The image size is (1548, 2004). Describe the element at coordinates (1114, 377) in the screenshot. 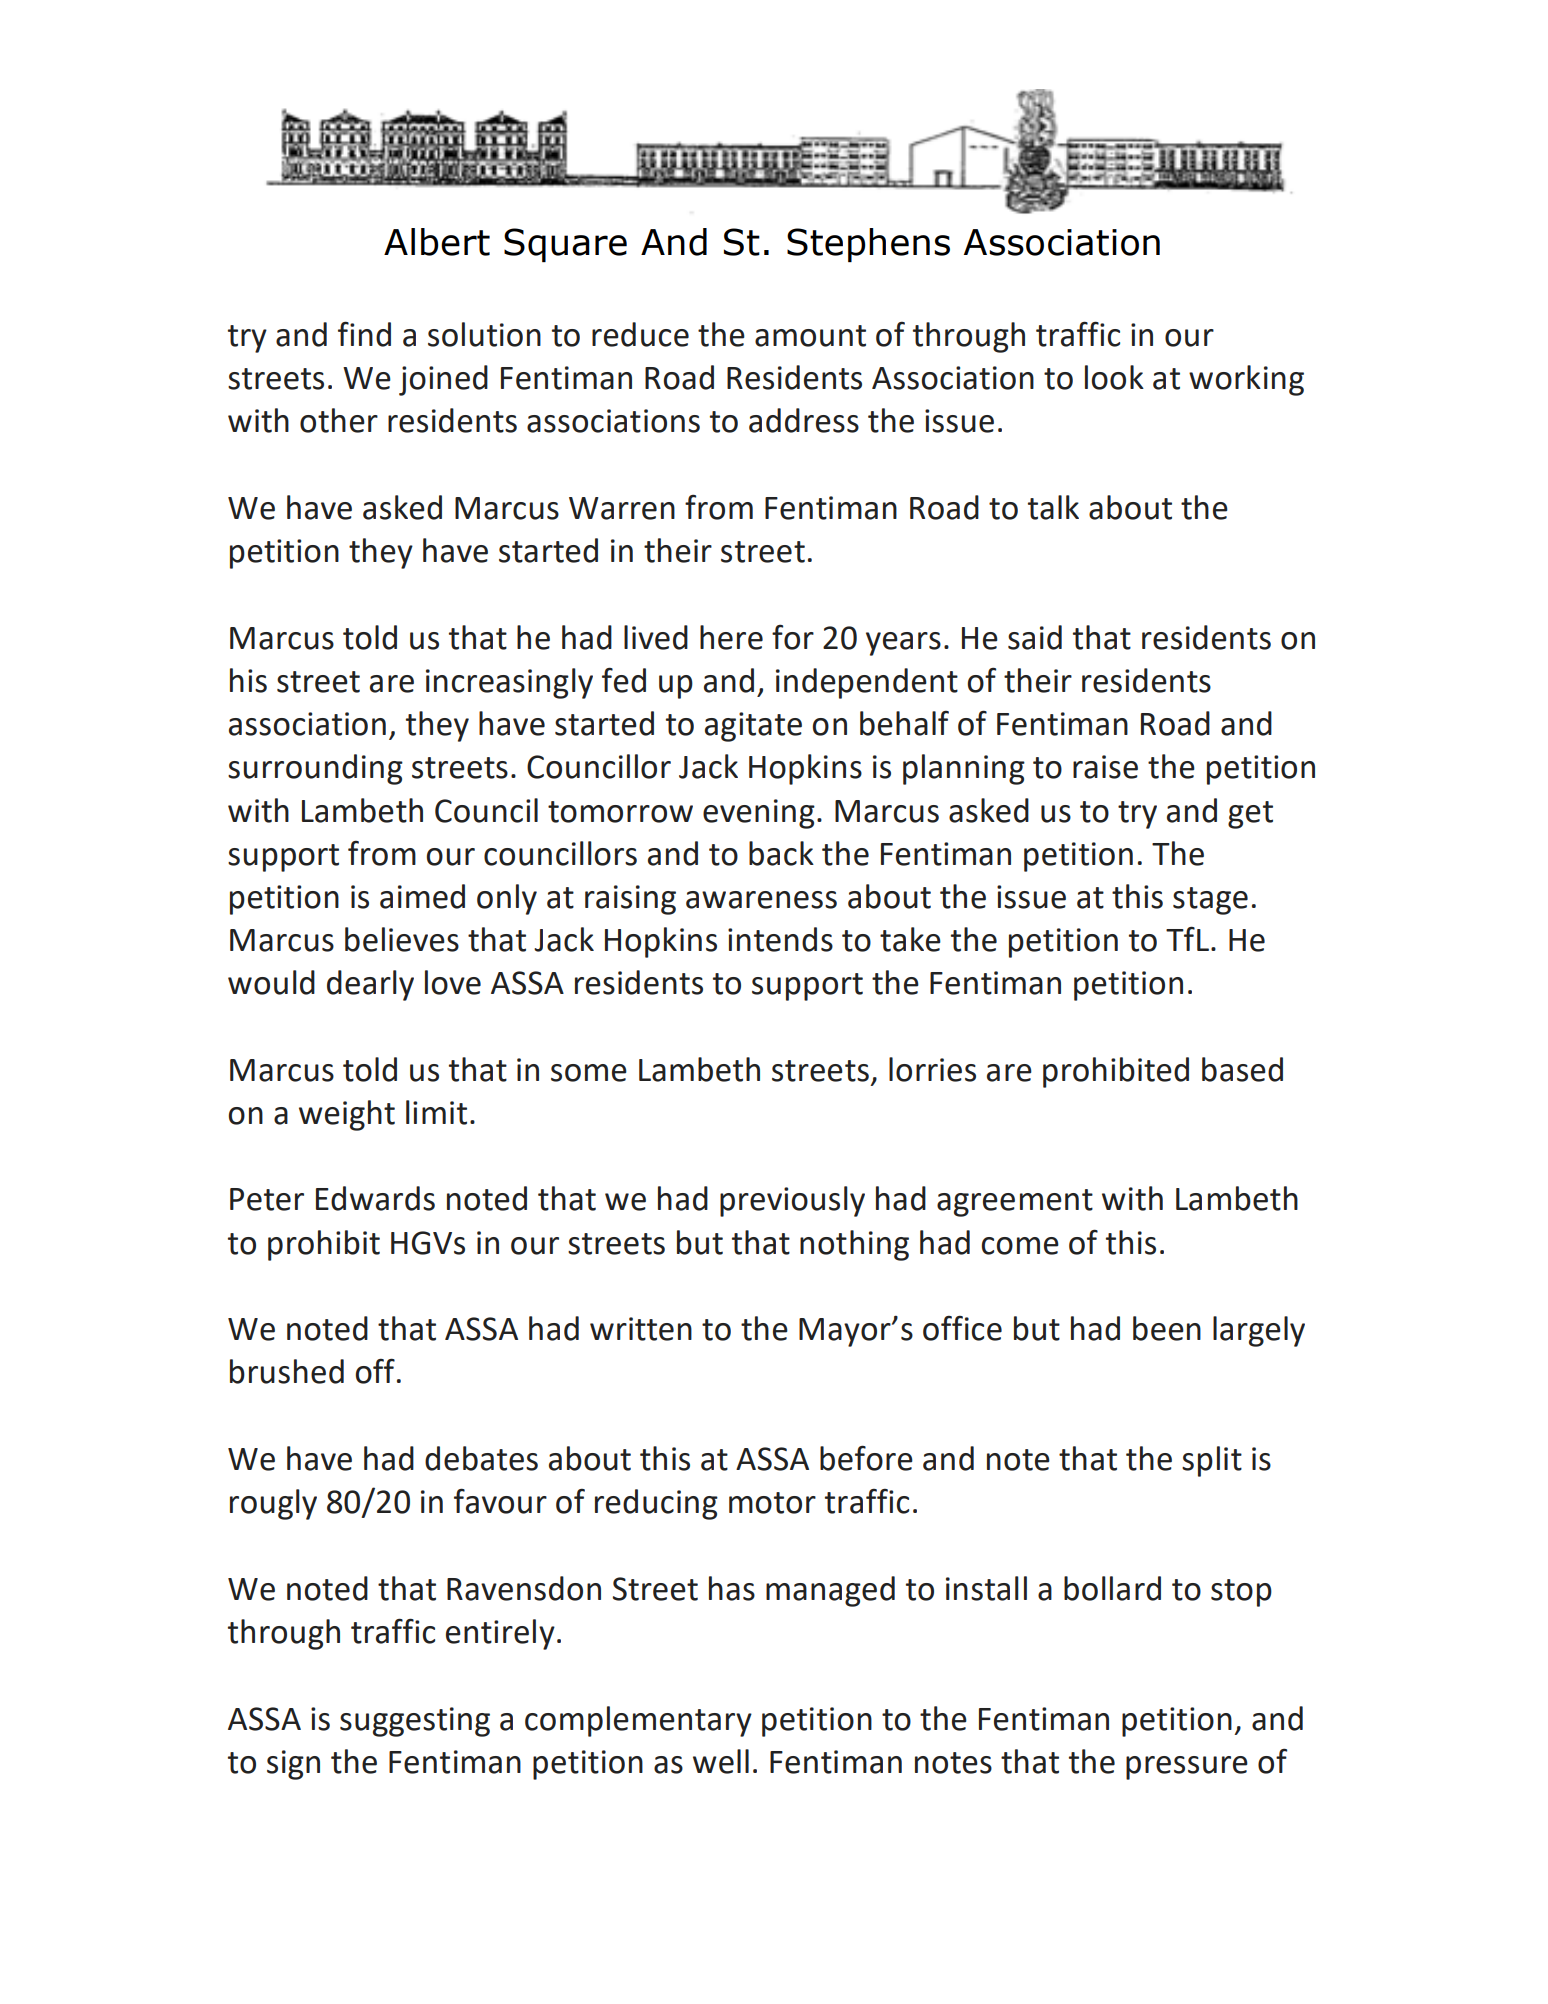

I see `look` at that location.
